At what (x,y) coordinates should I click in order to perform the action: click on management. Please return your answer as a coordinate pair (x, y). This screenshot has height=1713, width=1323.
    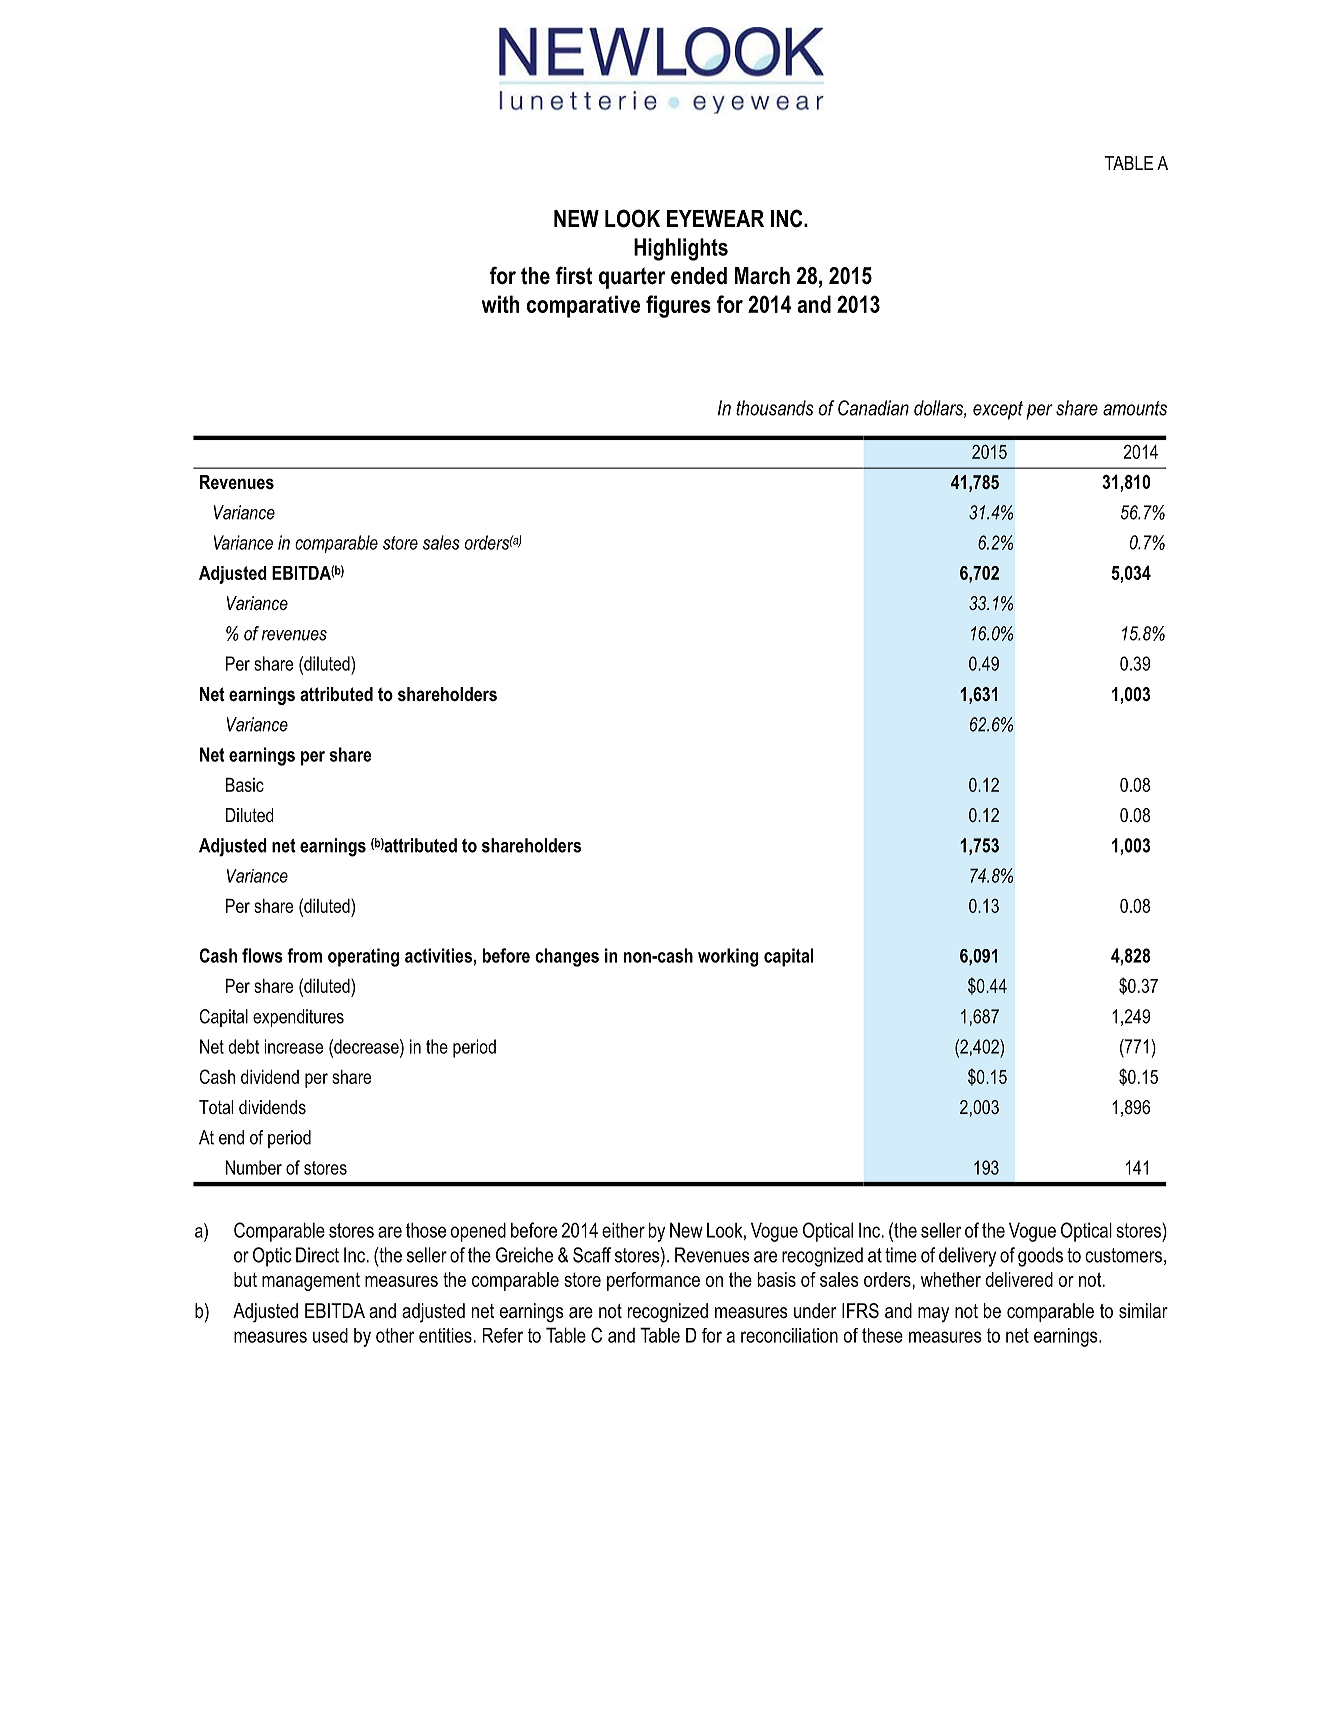
    Looking at the image, I should click on (311, 1281).
